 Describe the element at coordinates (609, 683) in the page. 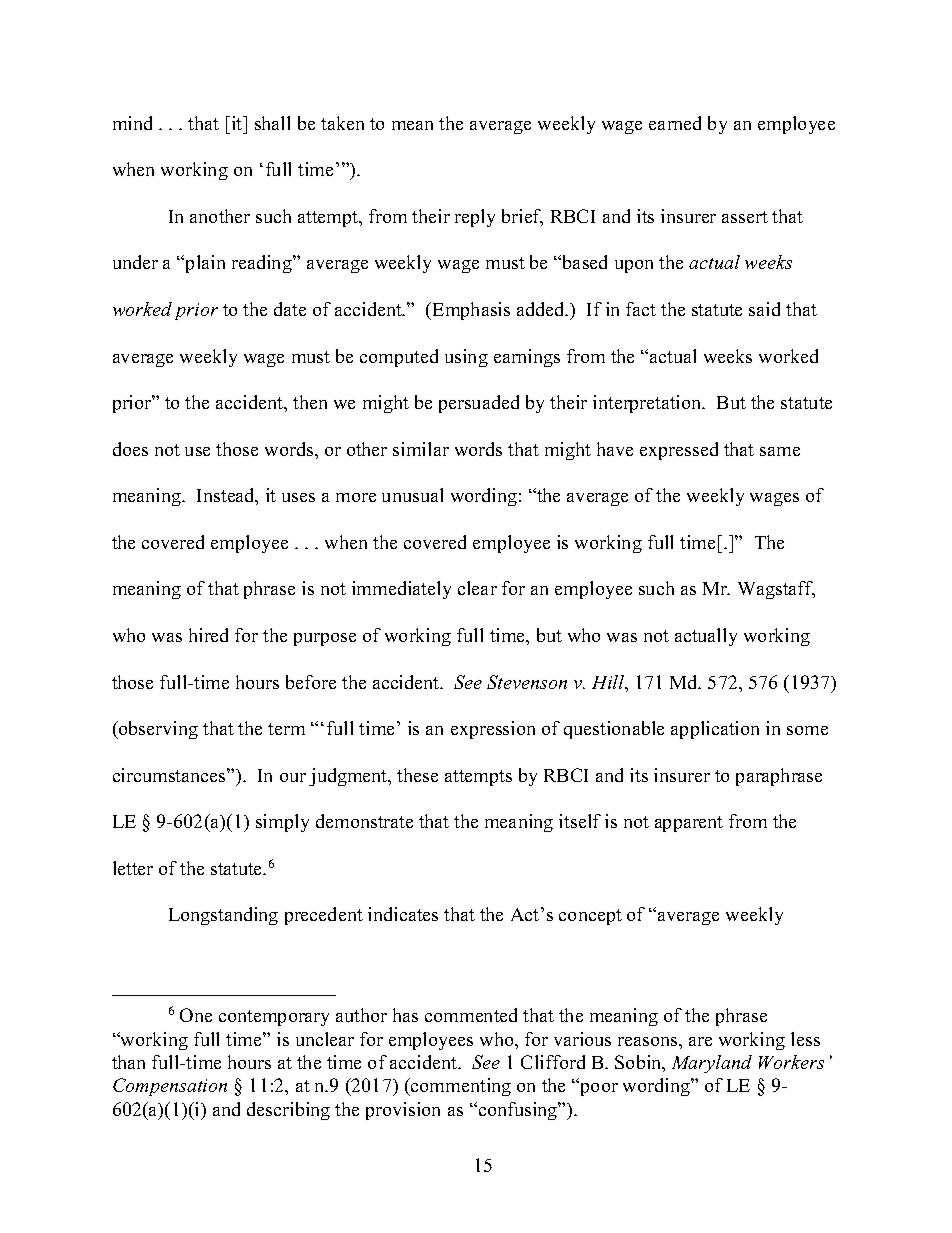

I see `Hill` at that location.
